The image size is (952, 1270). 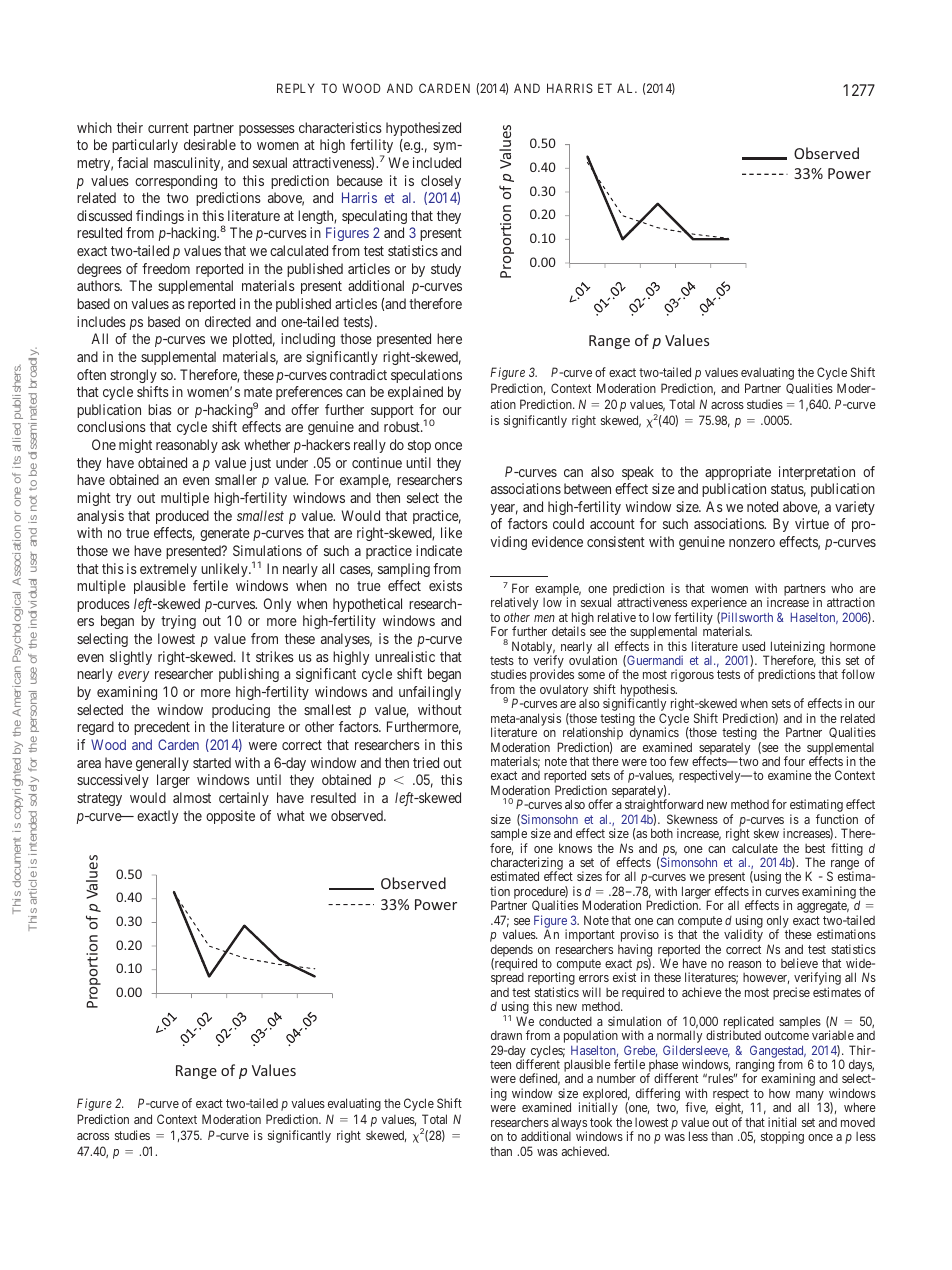 I want to click on closely, so click(x=441, y=182).
